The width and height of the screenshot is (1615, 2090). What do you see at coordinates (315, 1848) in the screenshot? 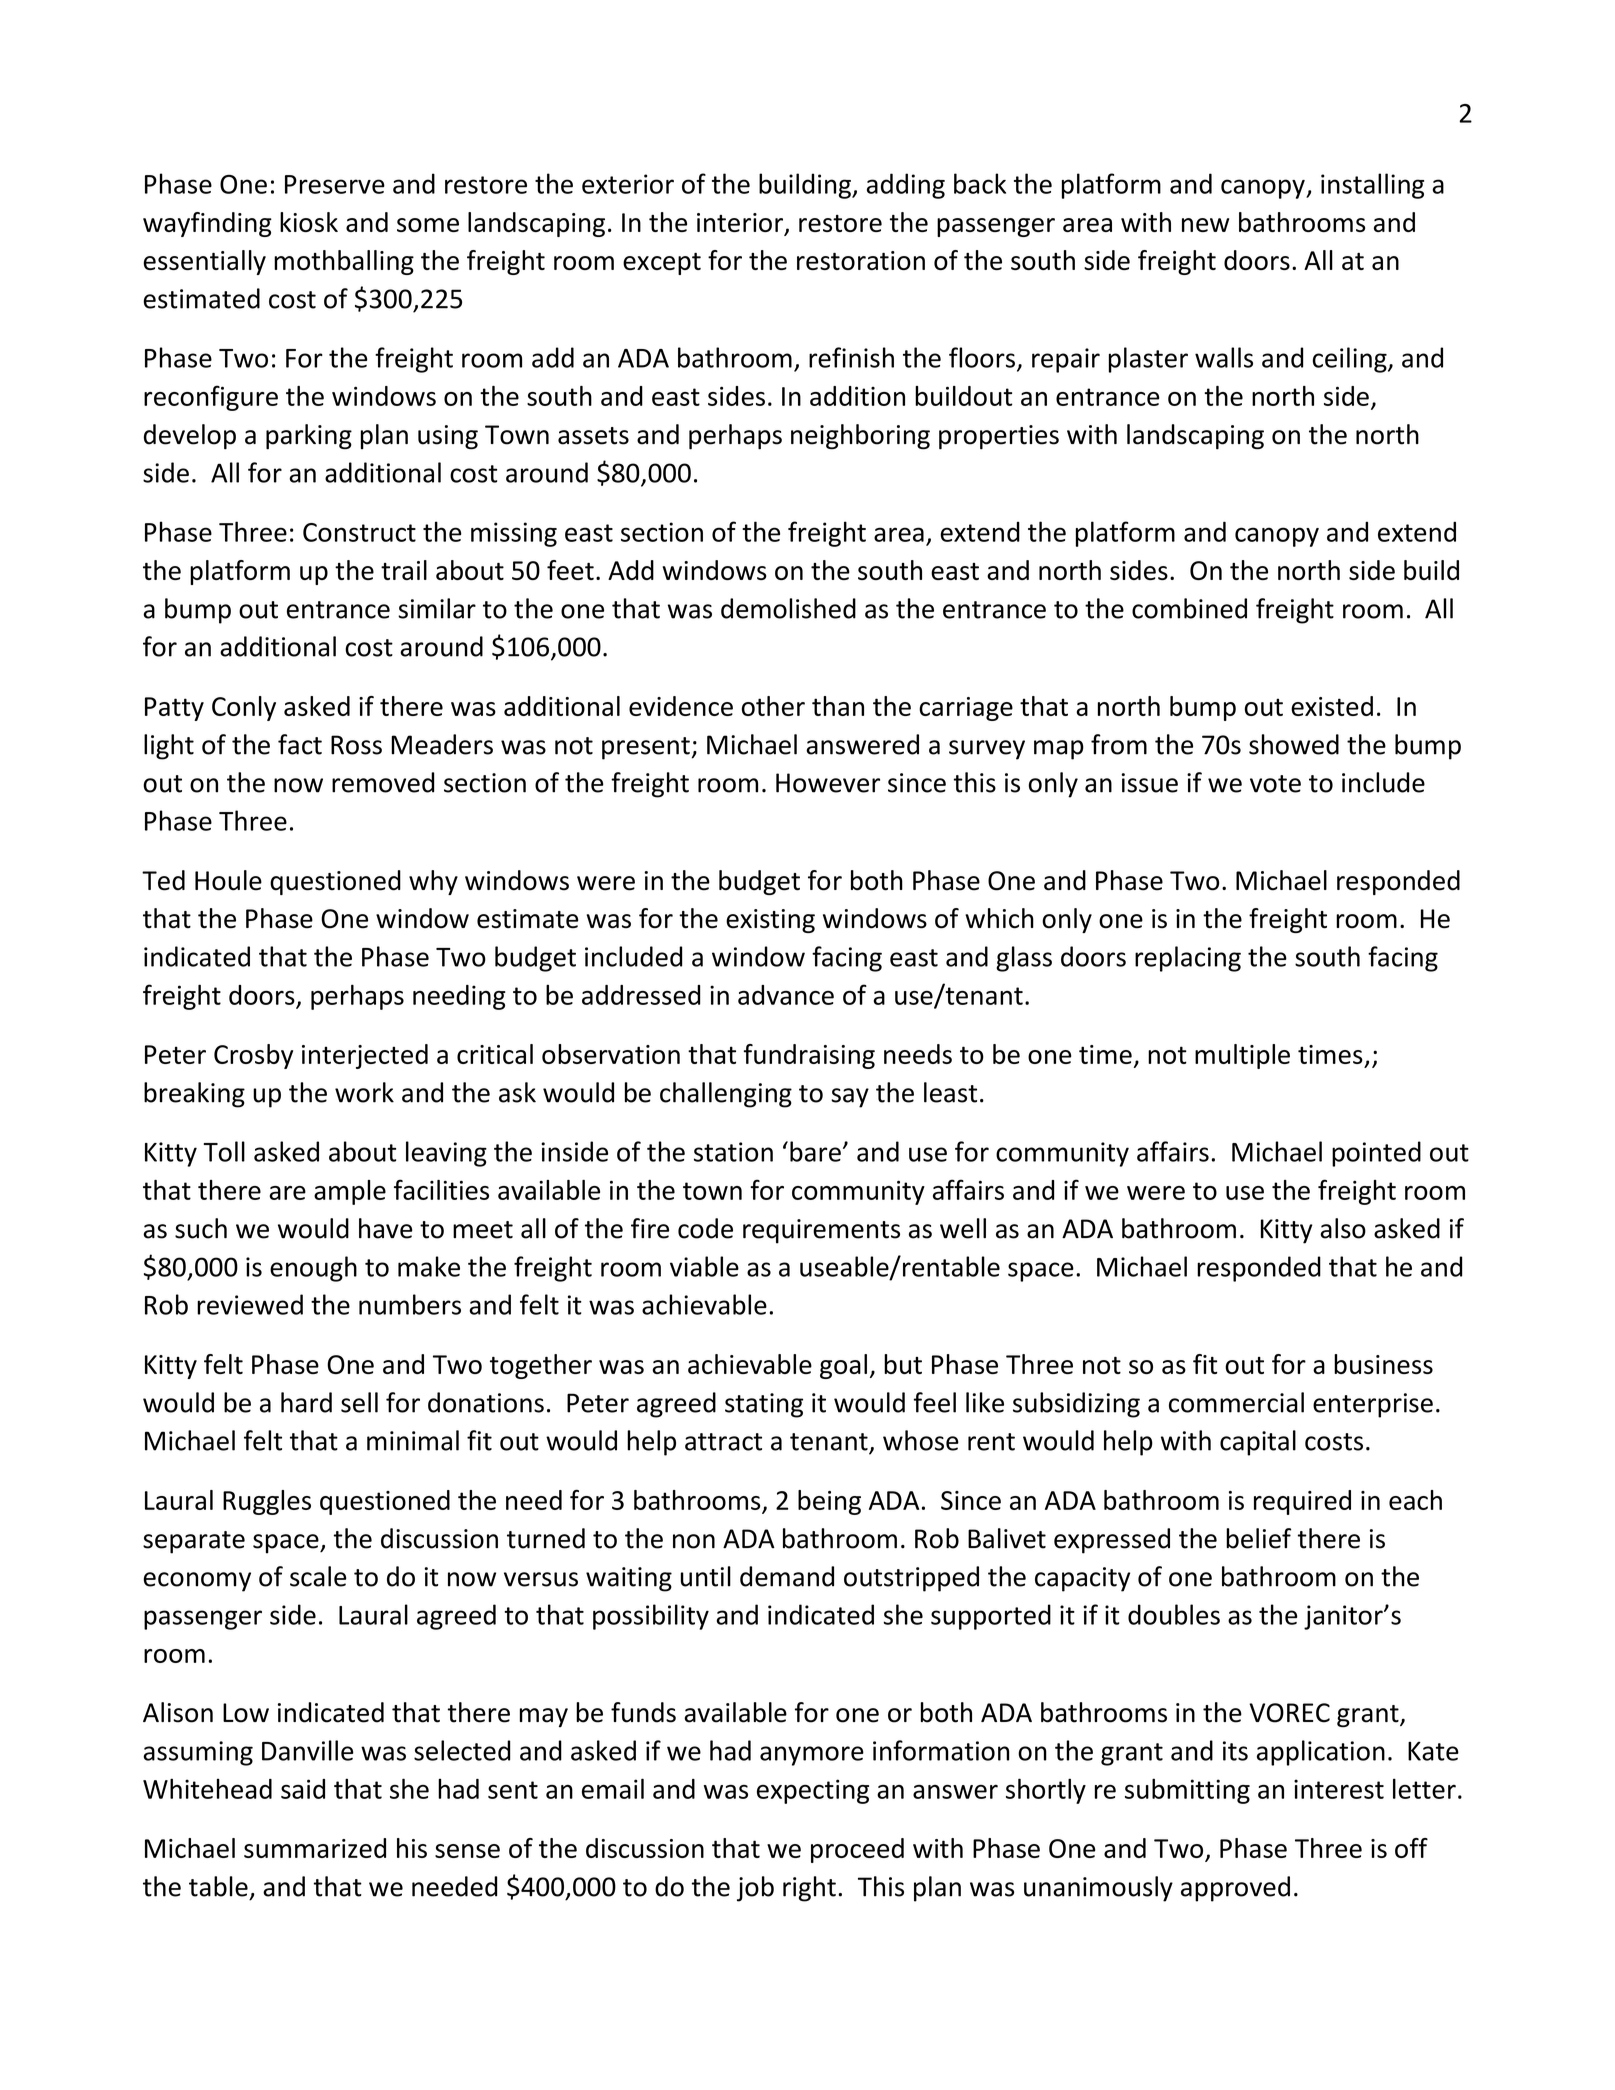
I see `summarized` at bounding box center [315, 1848].
